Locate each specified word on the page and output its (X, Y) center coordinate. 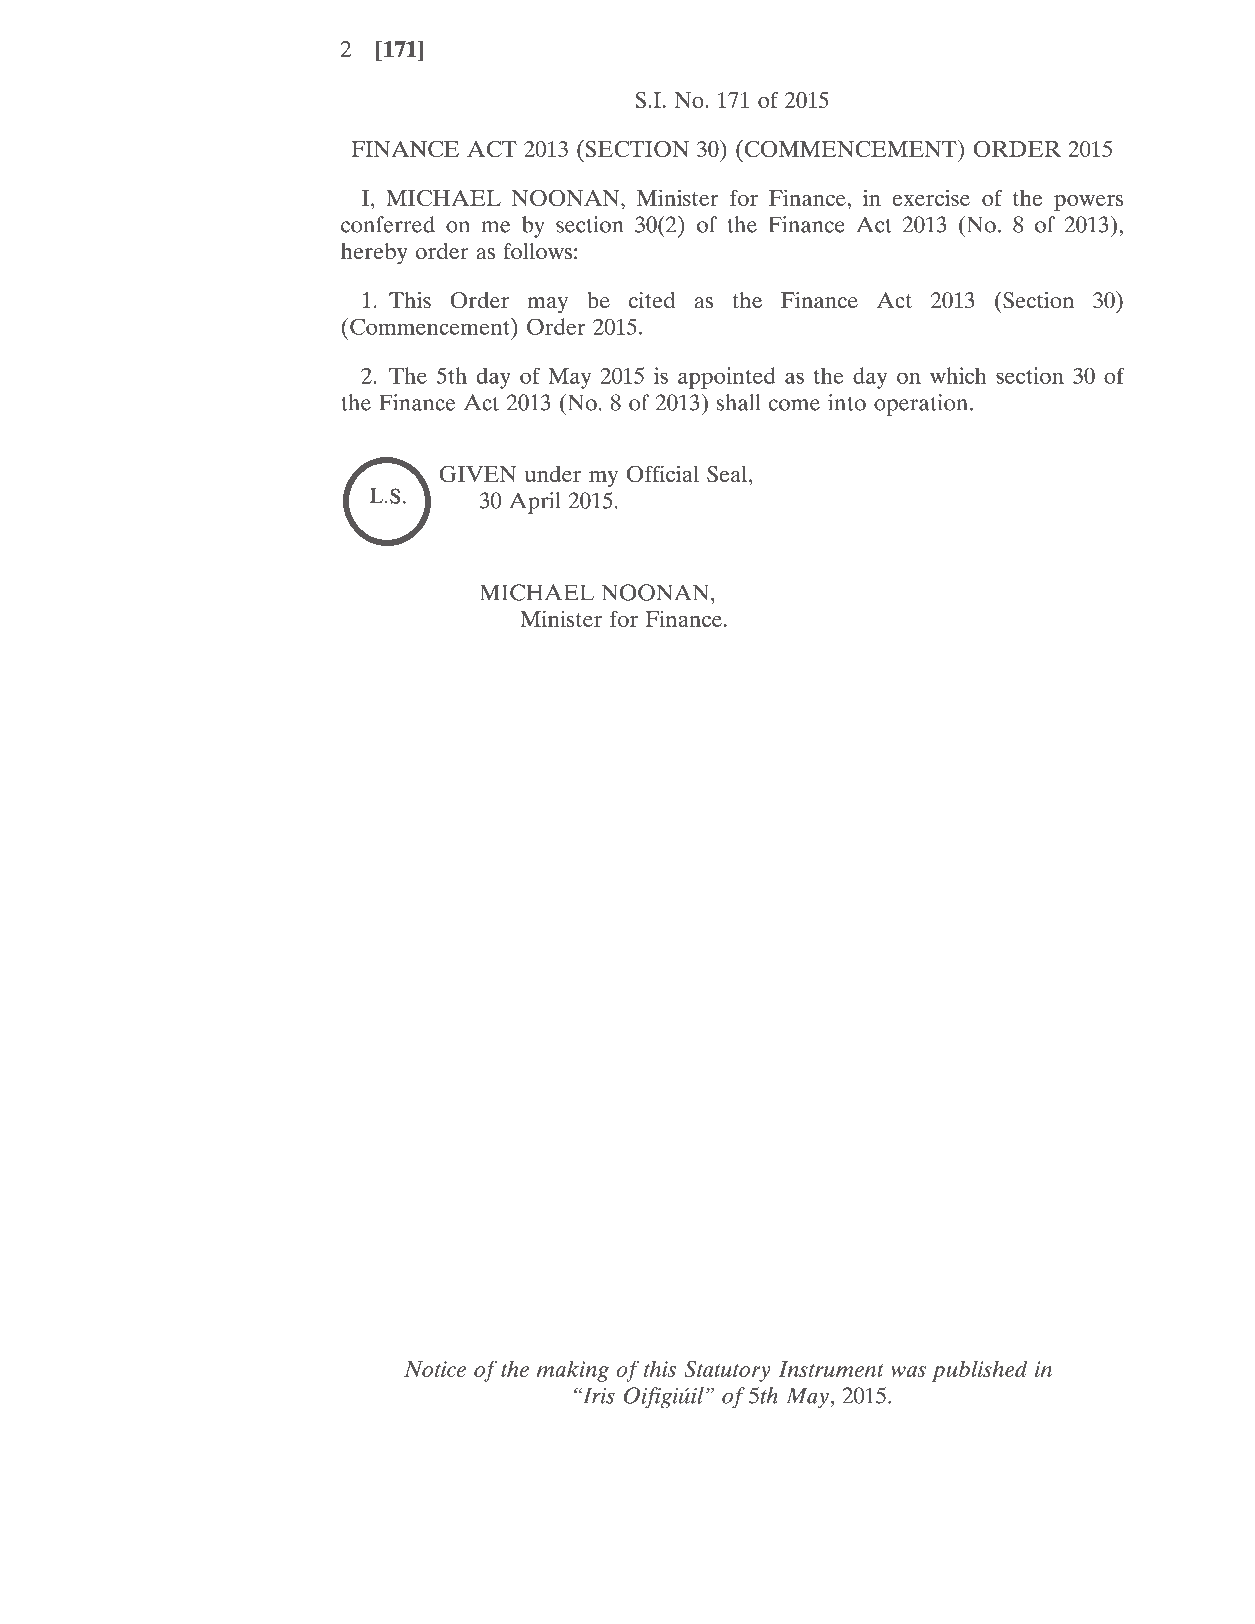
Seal (728, 474)
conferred (388, 224)
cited (652, 300)
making (573, 1371)
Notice (435, 1369)
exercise (931, 197)
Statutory (727, 1371)
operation (922, 405)
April (535, 503)
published (979, 1371)
